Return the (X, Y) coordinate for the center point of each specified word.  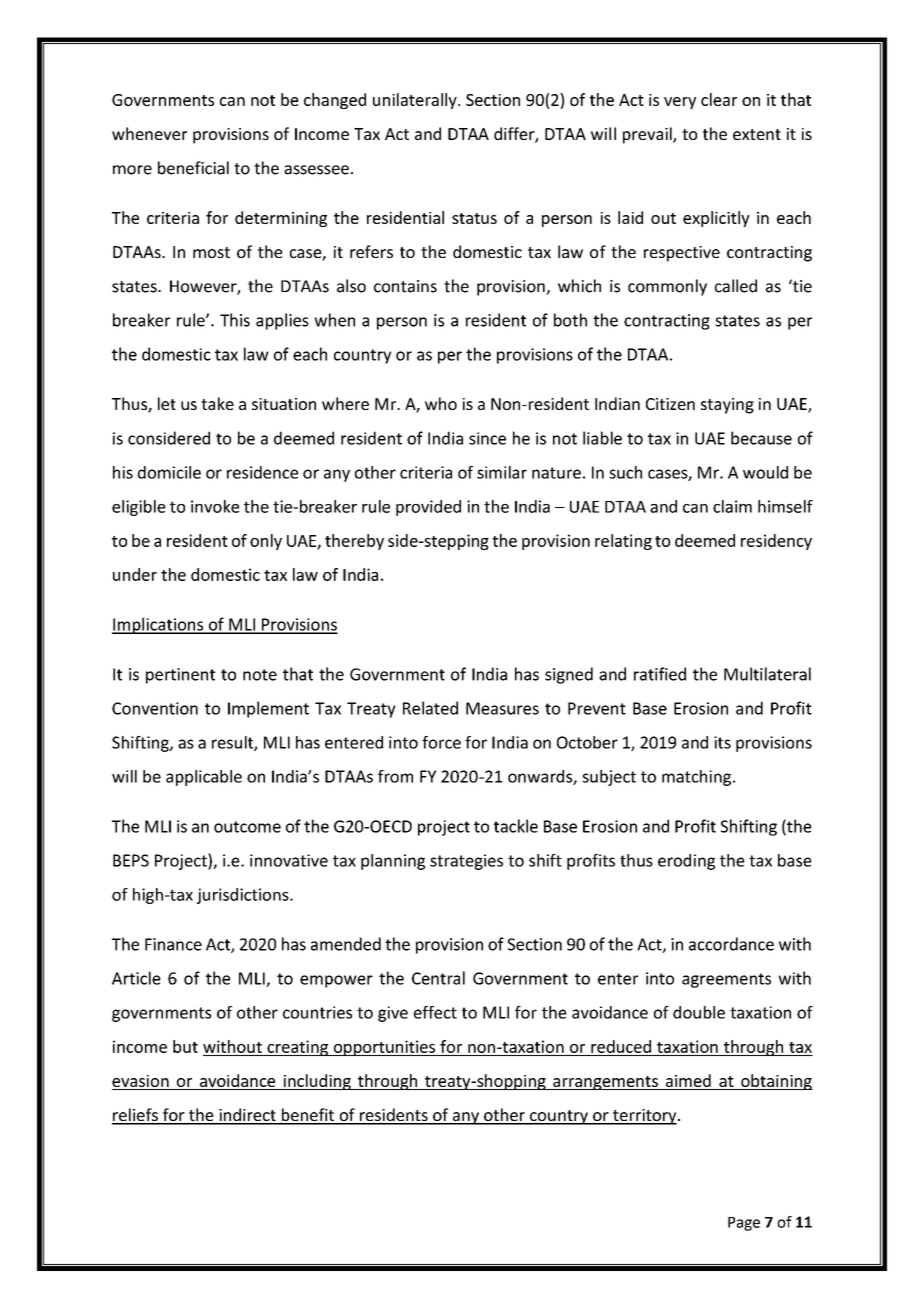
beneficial (193, 168)
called (736, 286)
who (441, 403)
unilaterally (416, 101)
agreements (726, 980)
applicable (204, 778)
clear (719, 99)
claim (732, 506)
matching (696, 778)
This (235, 320)
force (441, 742)
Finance (173, 944)
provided (428, 508)
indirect (247, 1116)
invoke (215, 506)
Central (438, 978)
